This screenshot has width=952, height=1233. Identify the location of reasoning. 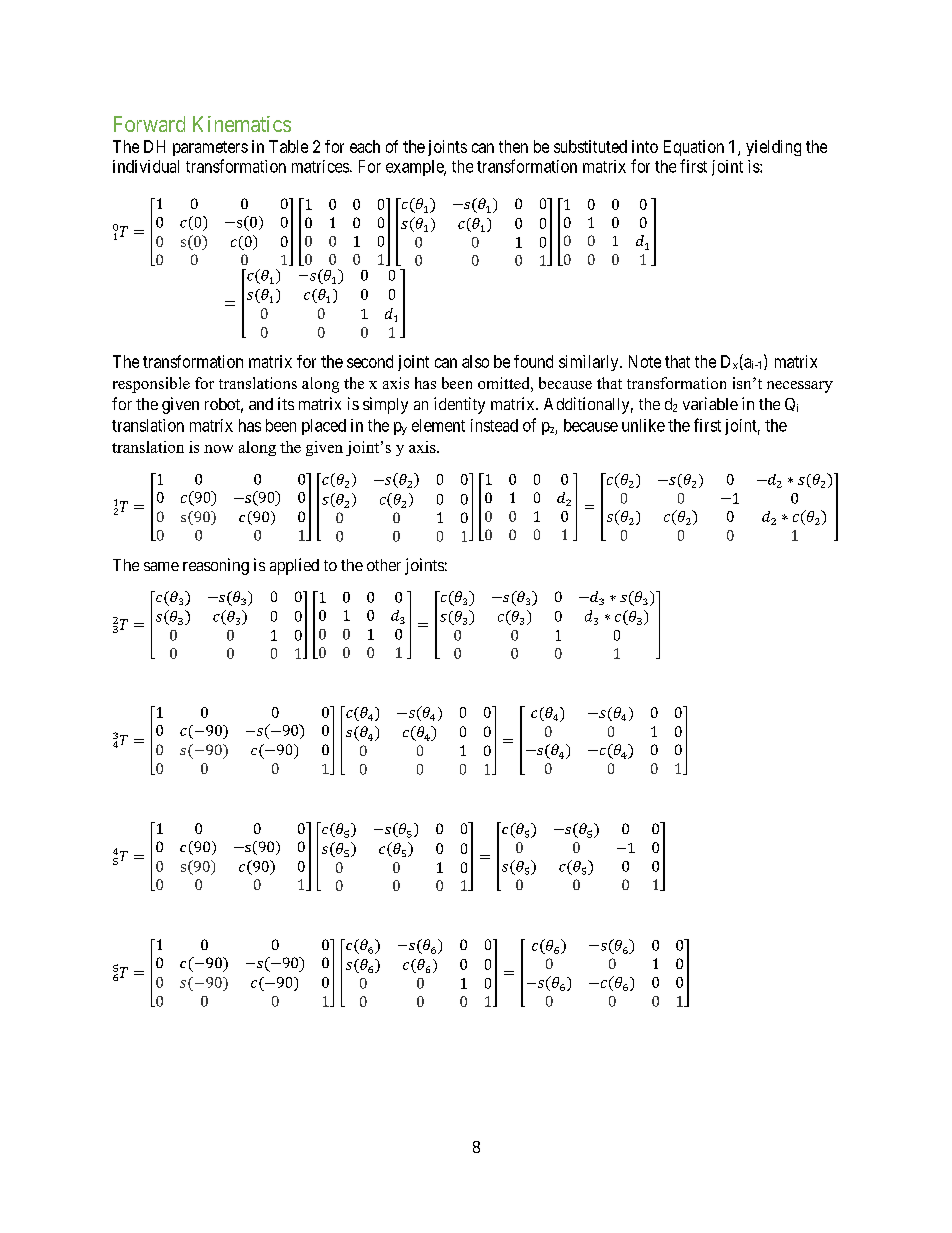
(216, 566).
